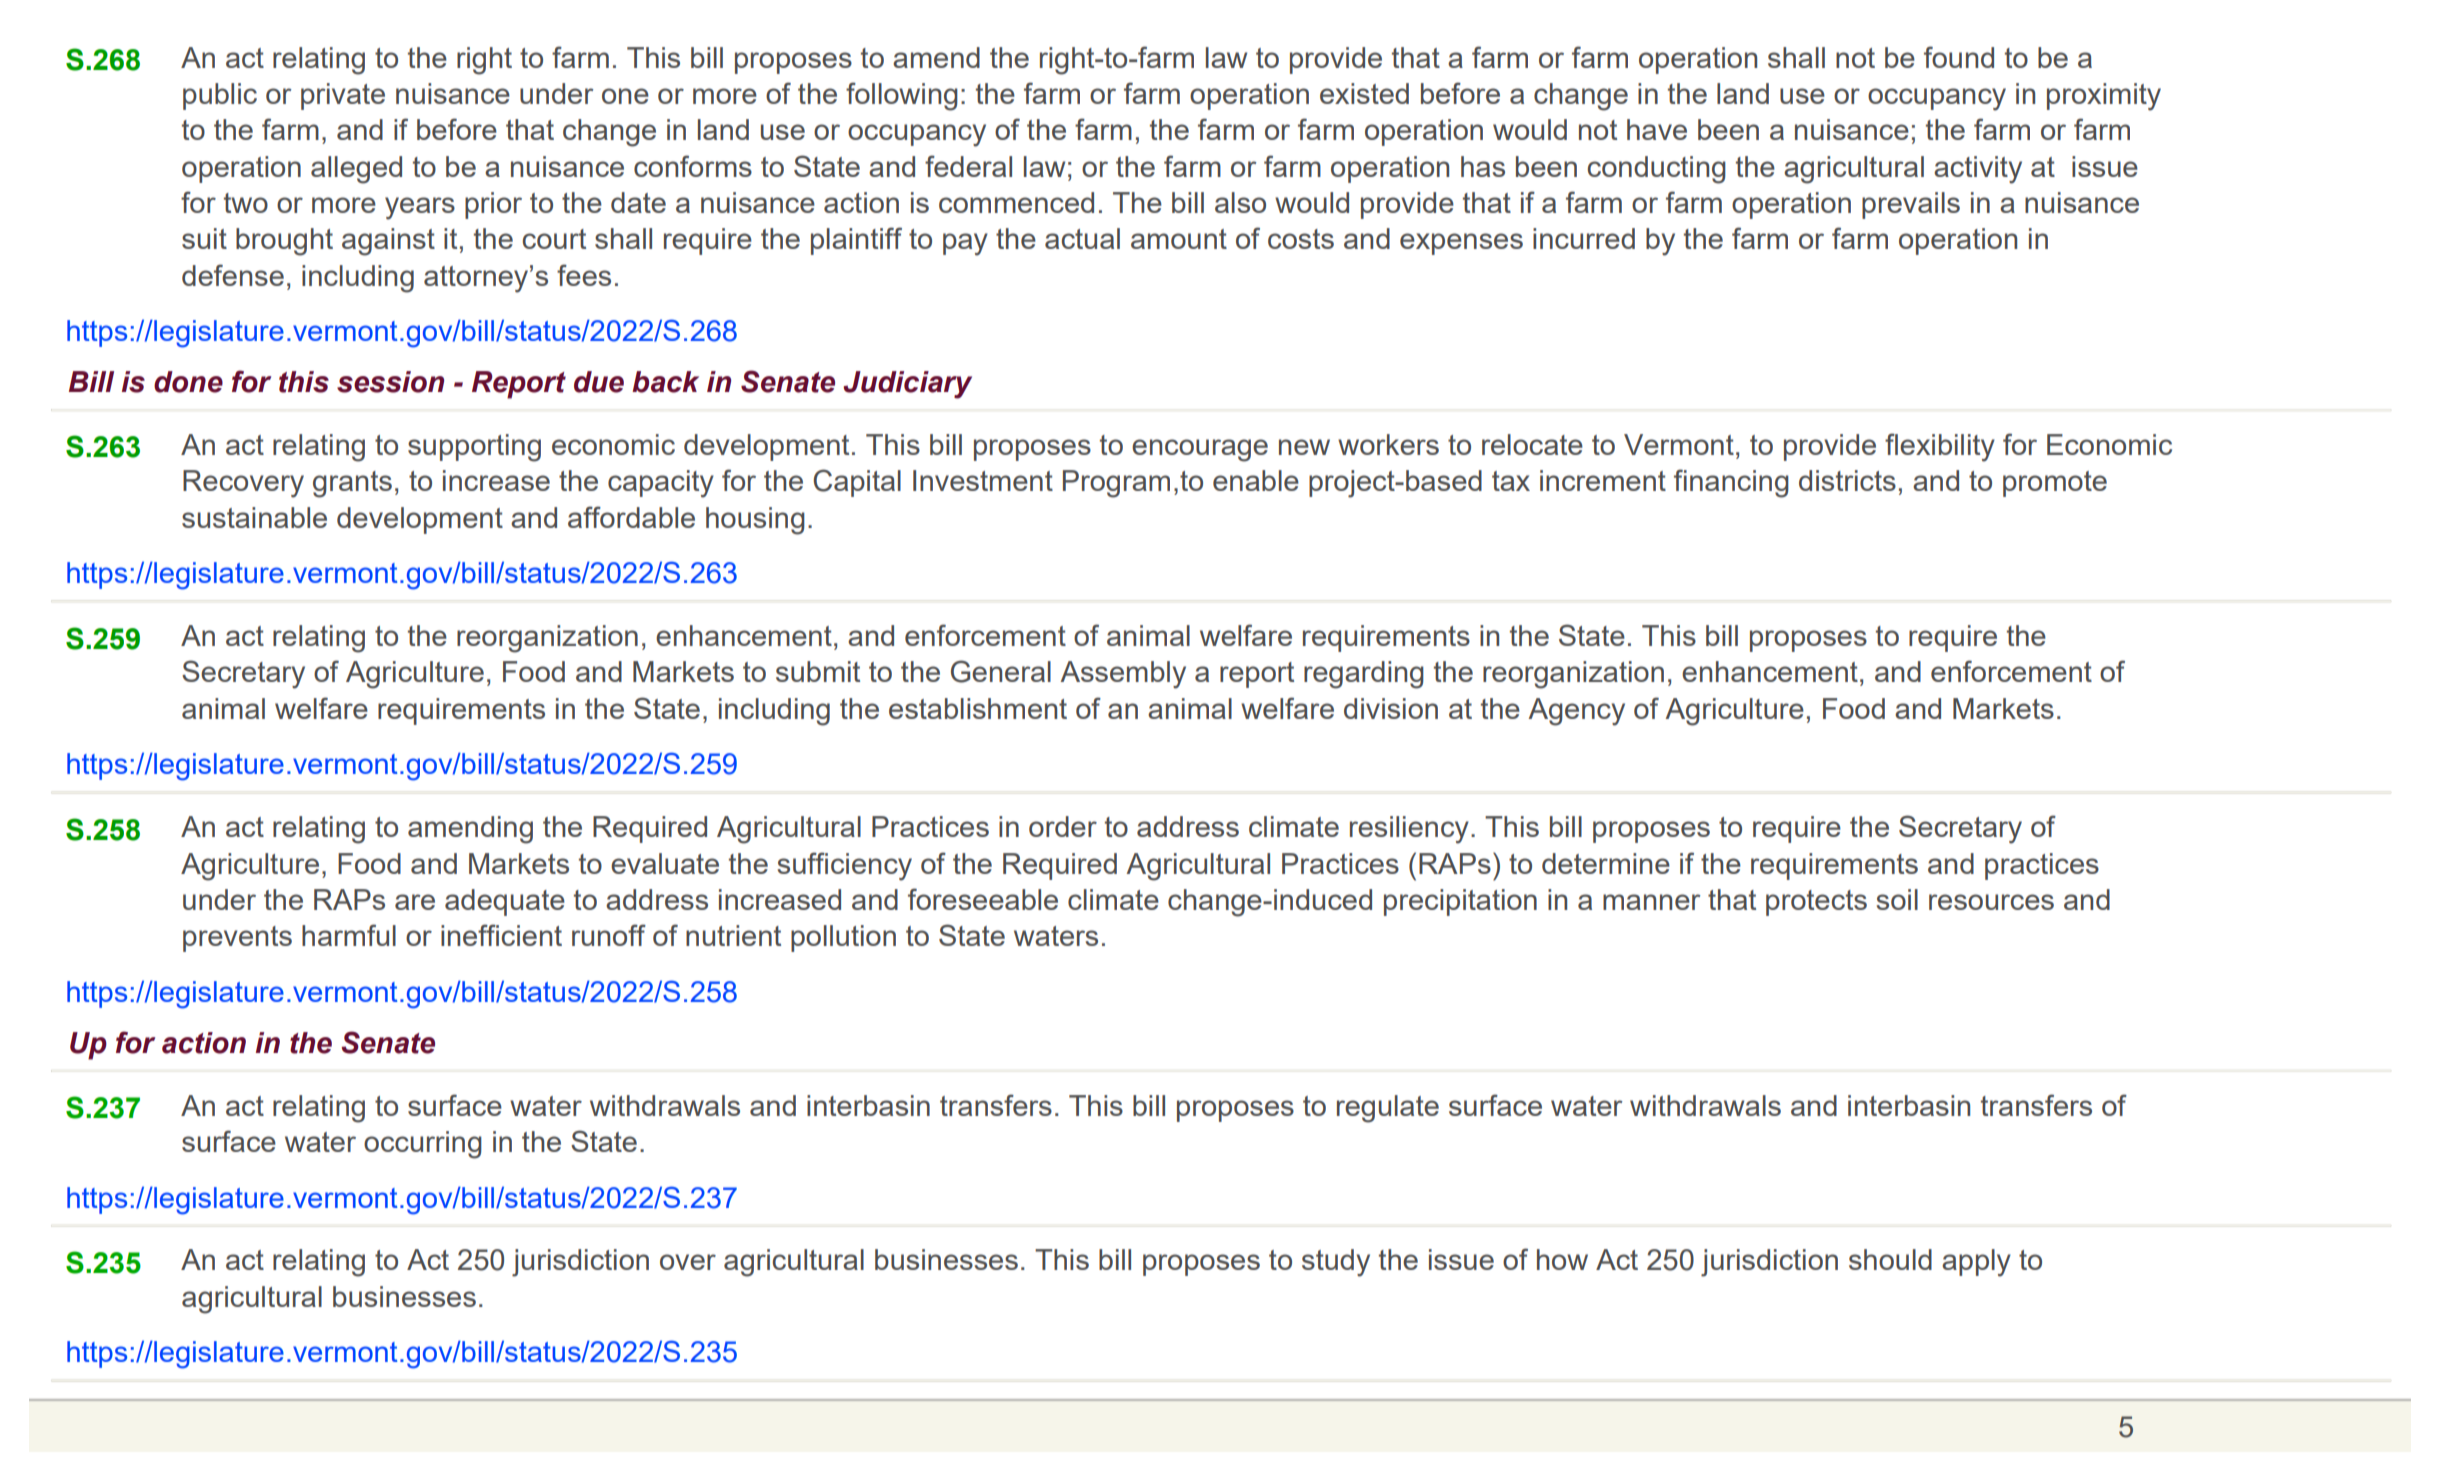 This image has height=1481, width=2440. What do you see at coordinates (1576, 712) in the image?
I see `Agency` at bounding box center [1576, 712].
